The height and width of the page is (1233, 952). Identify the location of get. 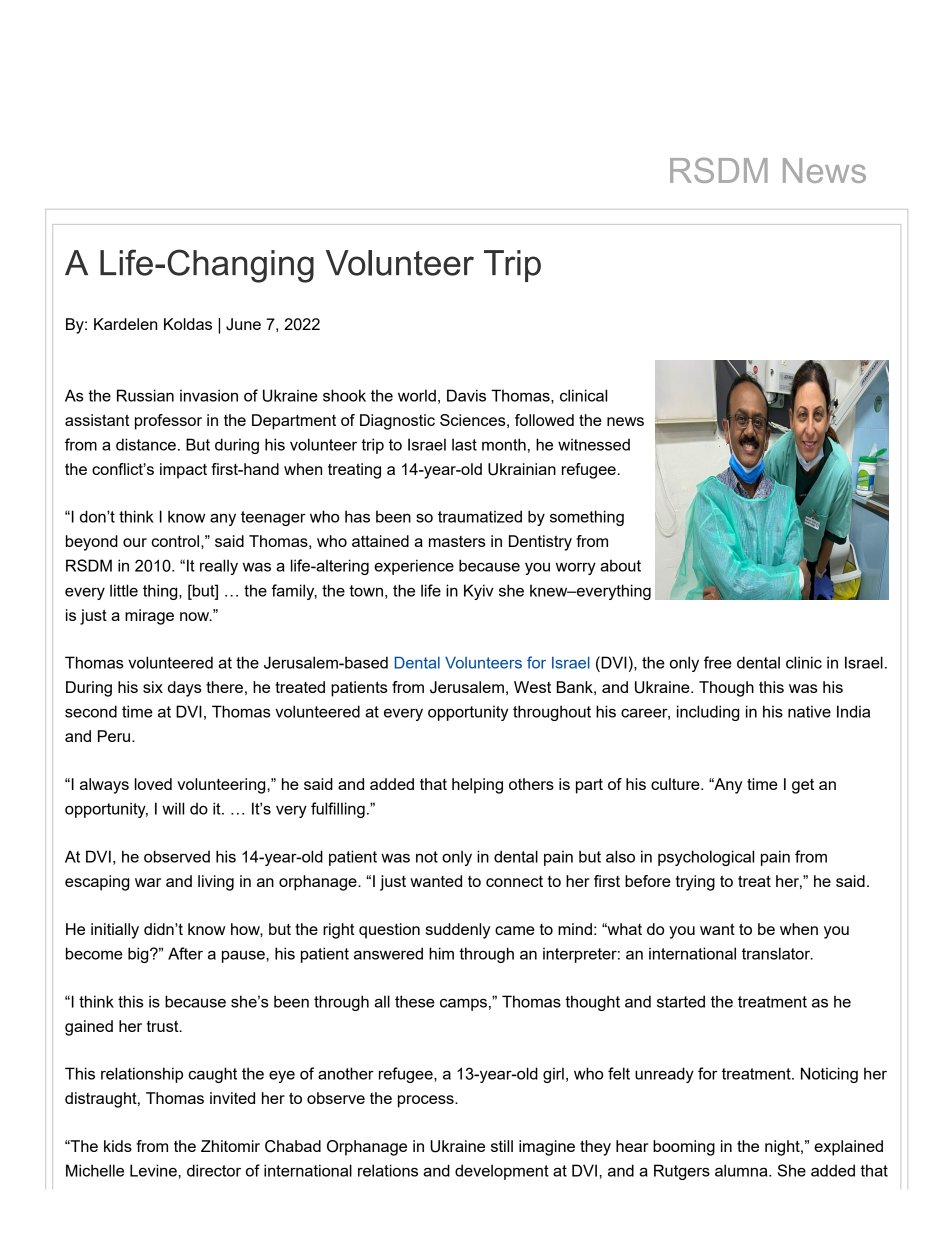
(803, 786).
